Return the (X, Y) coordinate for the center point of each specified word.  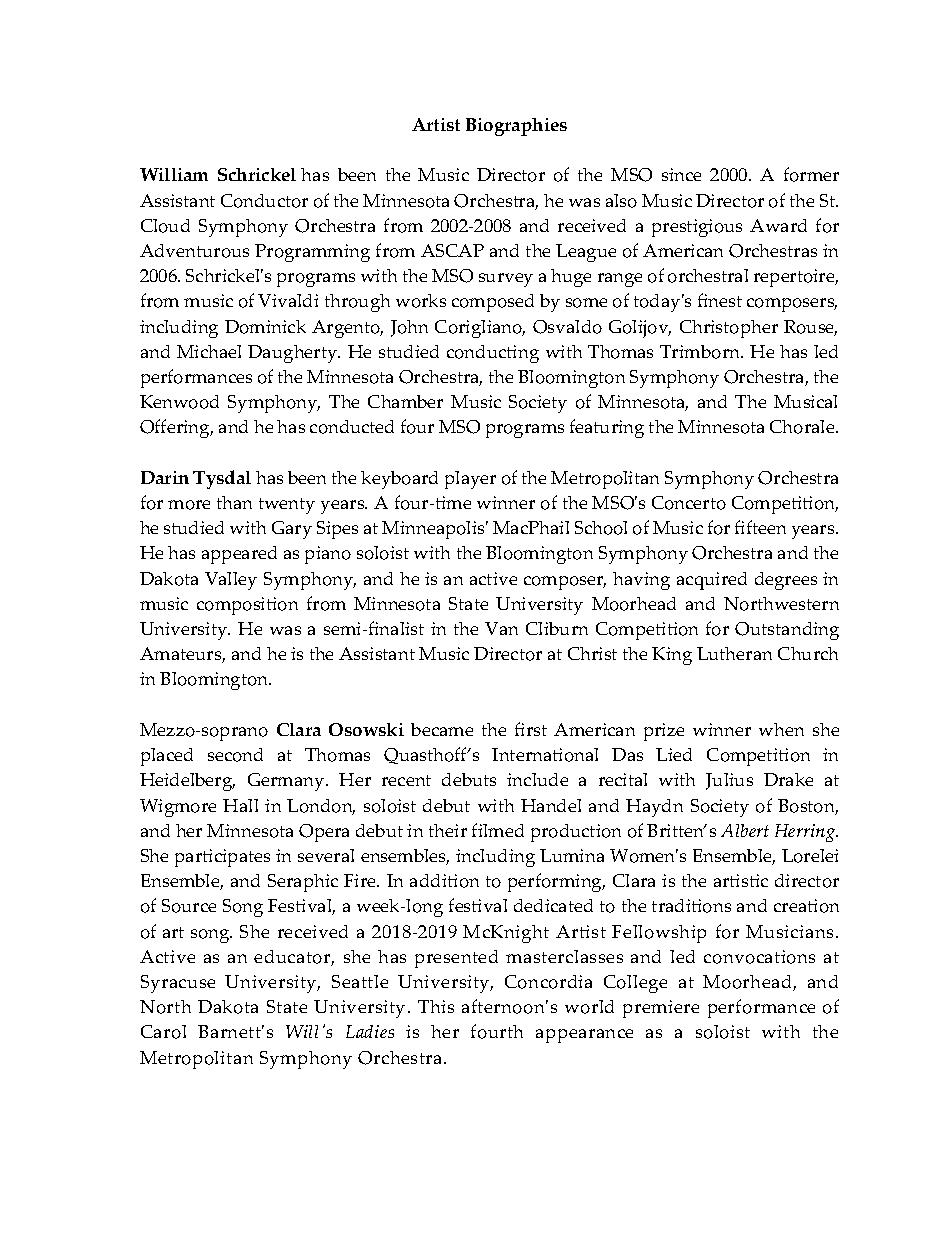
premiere (661, 1009)
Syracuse (178, 984)
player (470, 480)
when (781, 729)
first (531, 729)
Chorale (803, 427)
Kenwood (179, 402)
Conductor (264, 201)
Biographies (516, 127)
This (436, 1006)
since (681, 174)
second (235, 755)
